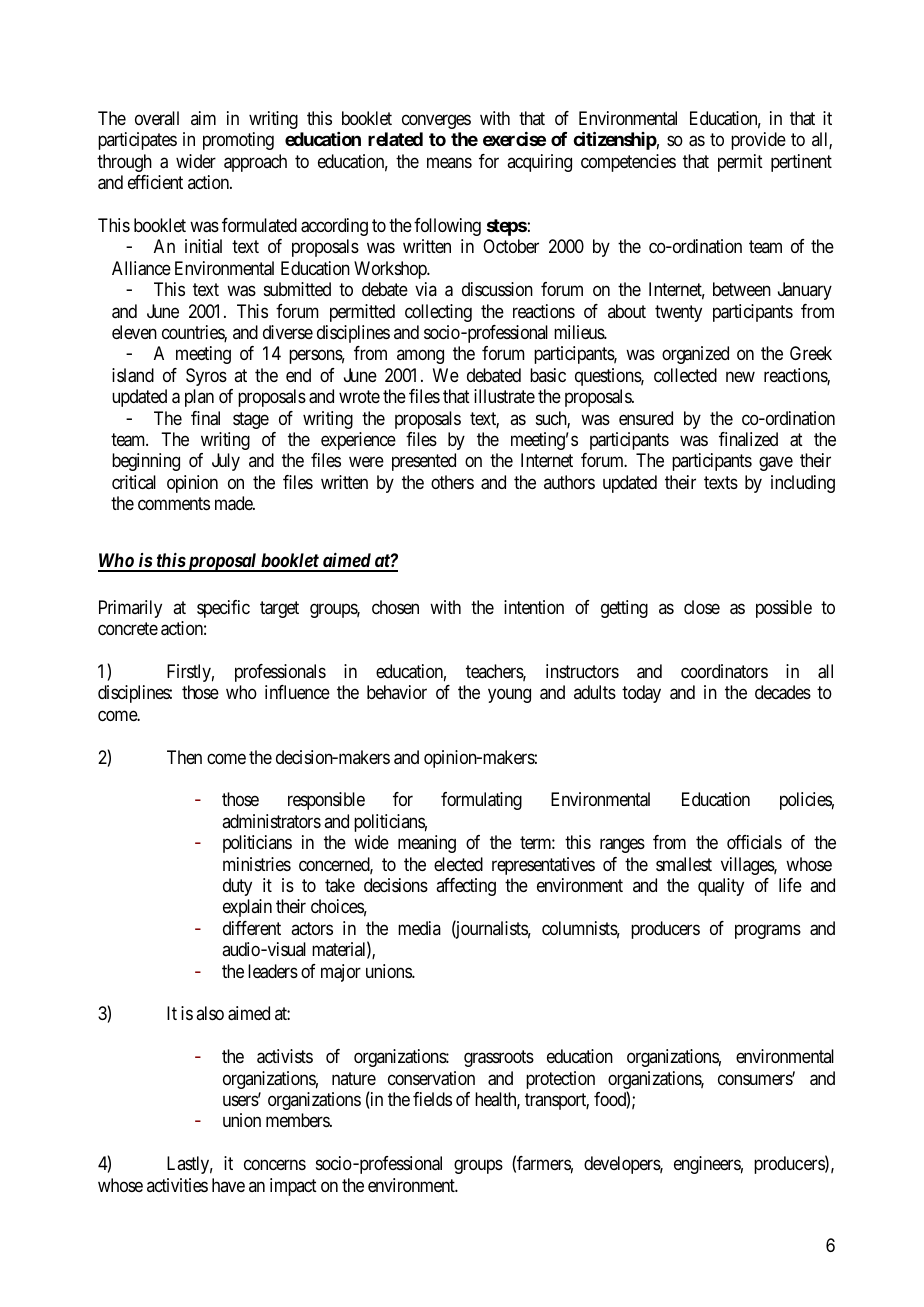 The width and height of the screenshot is (924, 1307). What do you see at coordinates (560, 1080) in the screenshot?
I see `protection` at bounding box center [560, 1080].
